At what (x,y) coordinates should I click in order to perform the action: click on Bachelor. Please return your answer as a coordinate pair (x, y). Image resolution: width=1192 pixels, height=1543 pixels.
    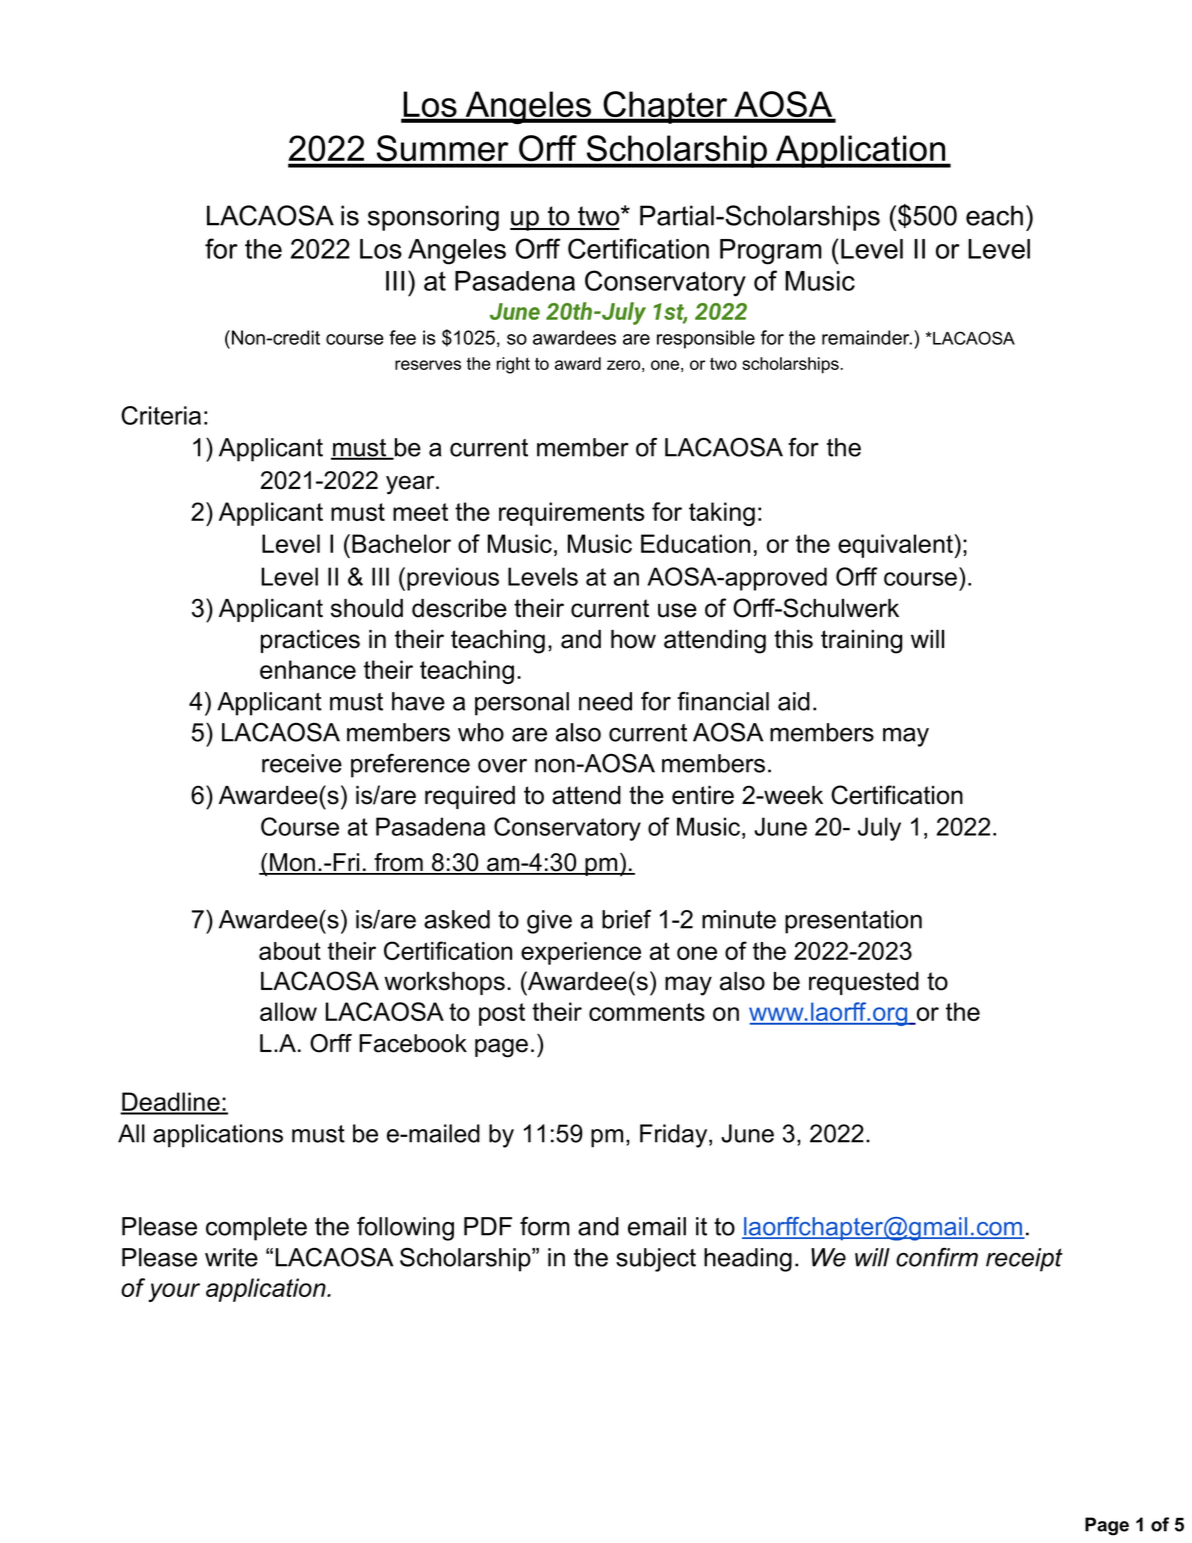
    Looking at the image, I should click on (401, 543).
